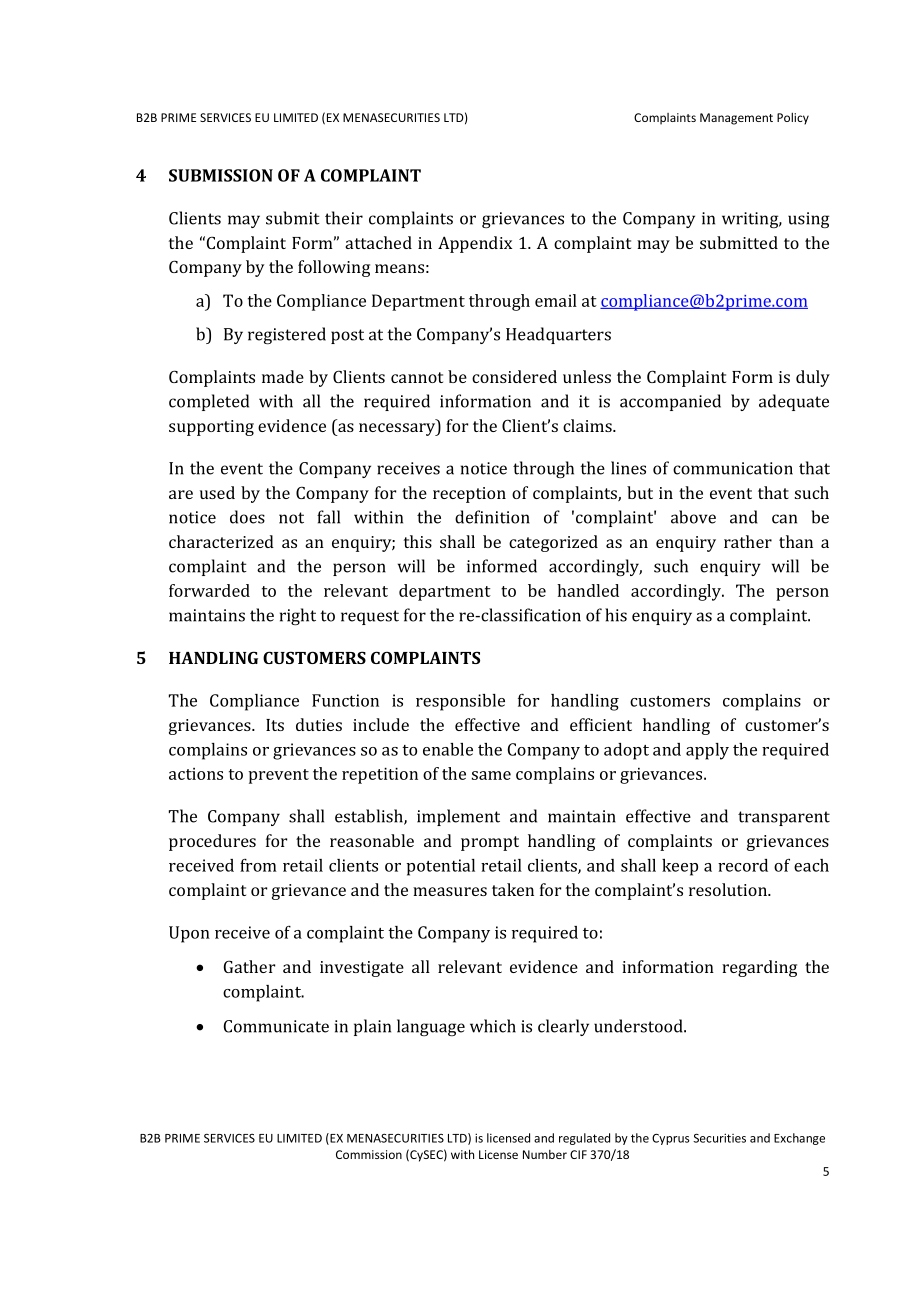  What do you see at coordinates (460, 702) in the document?
I see `responsible` at bounding box center [460, 702].
